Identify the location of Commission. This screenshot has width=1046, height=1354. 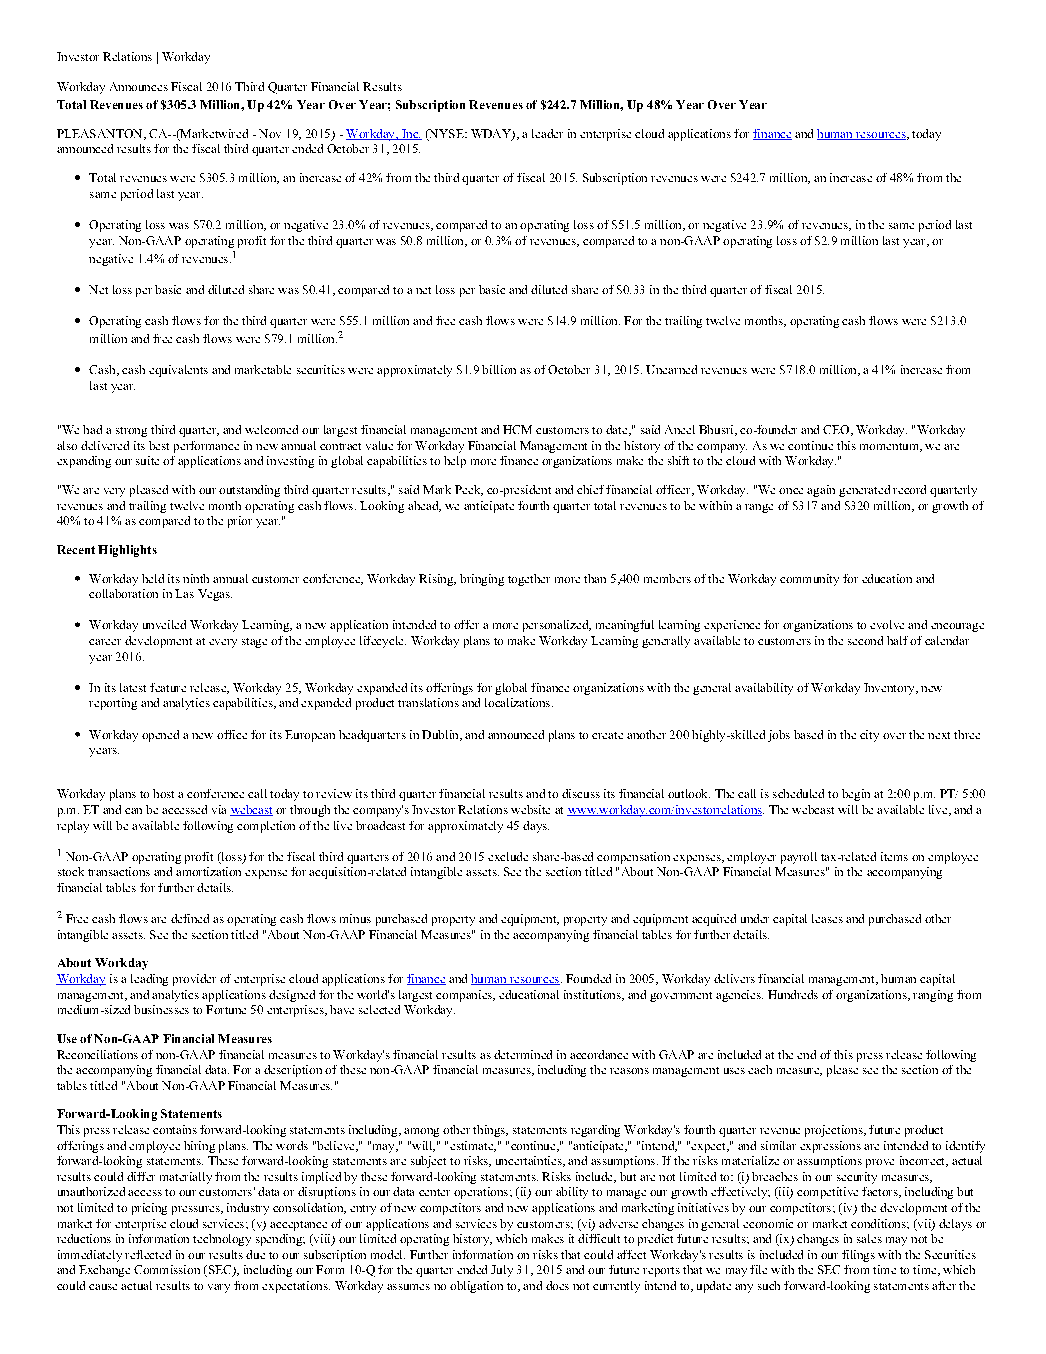
(167, 1269).
